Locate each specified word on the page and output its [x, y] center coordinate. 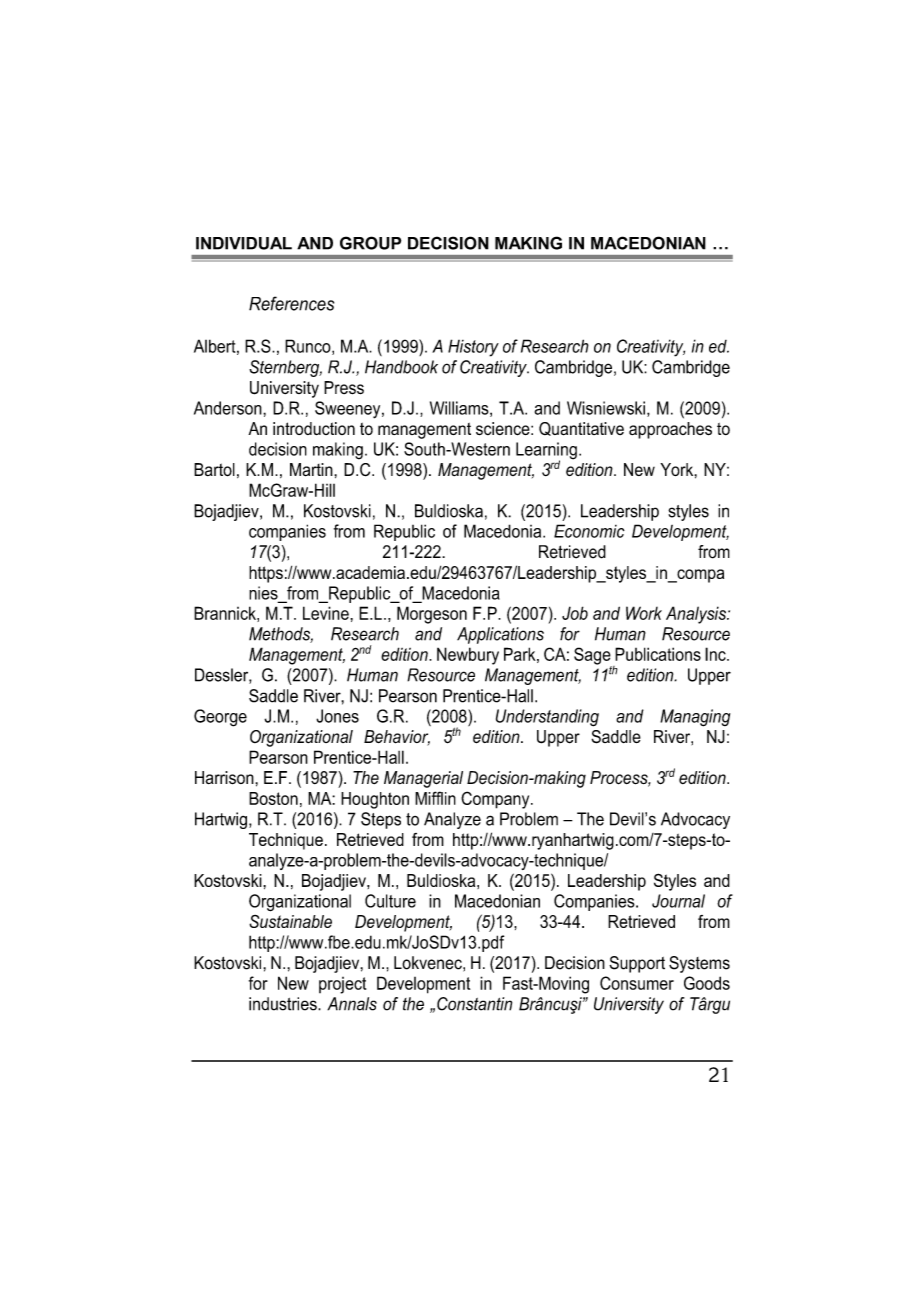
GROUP [370, 243]
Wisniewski [606, 408]
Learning [546, 452]
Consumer [637, 983]
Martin [312, 470]
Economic [589, 531]
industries [284, 1004]
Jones [337, 716]
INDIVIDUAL [244, 243]
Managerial [423, 779]
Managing [695, 718]
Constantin [474, 1004]
